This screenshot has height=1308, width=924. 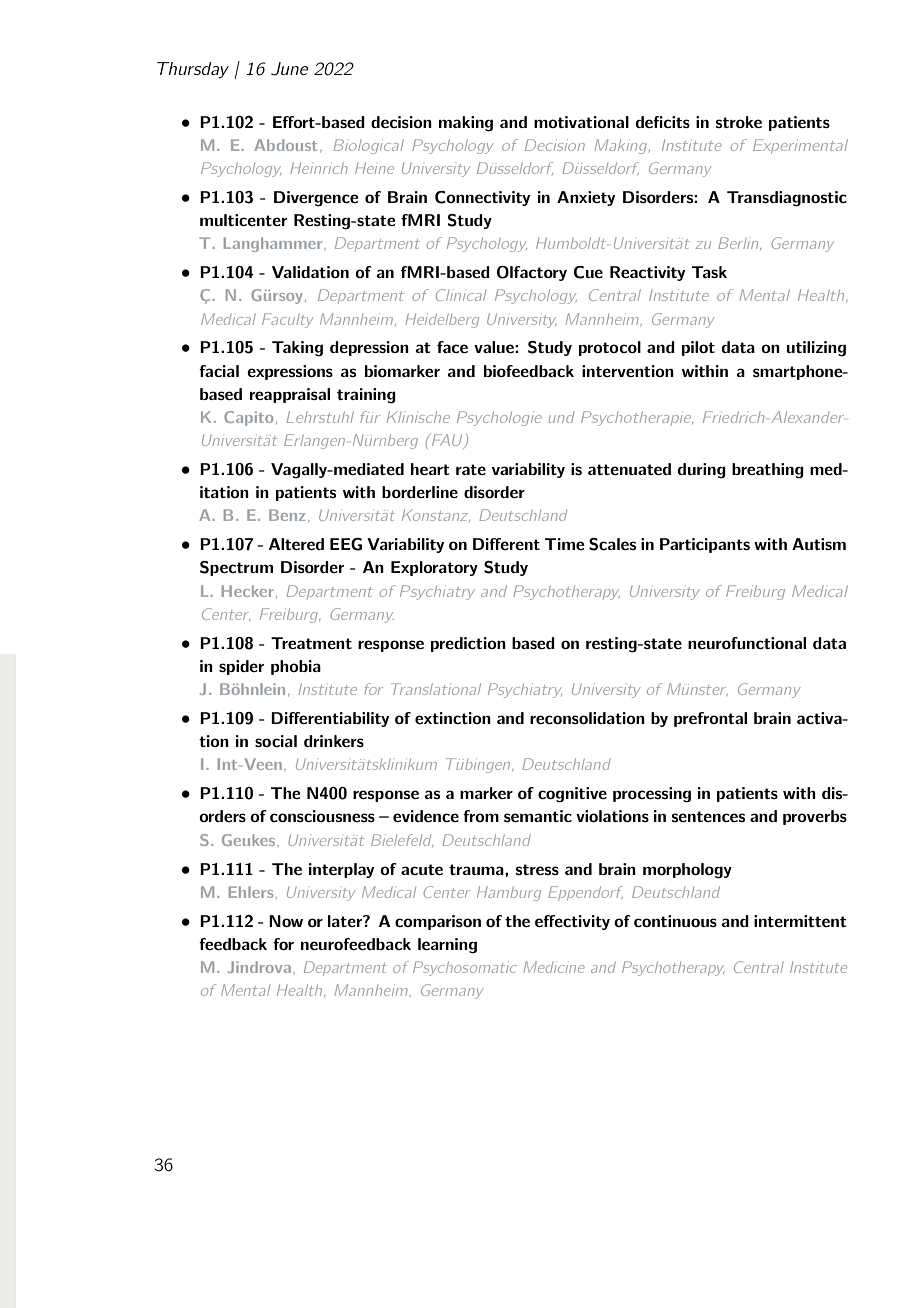 What do you see at coordinates (289, 69) in the screenshot?
I see `June` at bounding box center [289, 69].
